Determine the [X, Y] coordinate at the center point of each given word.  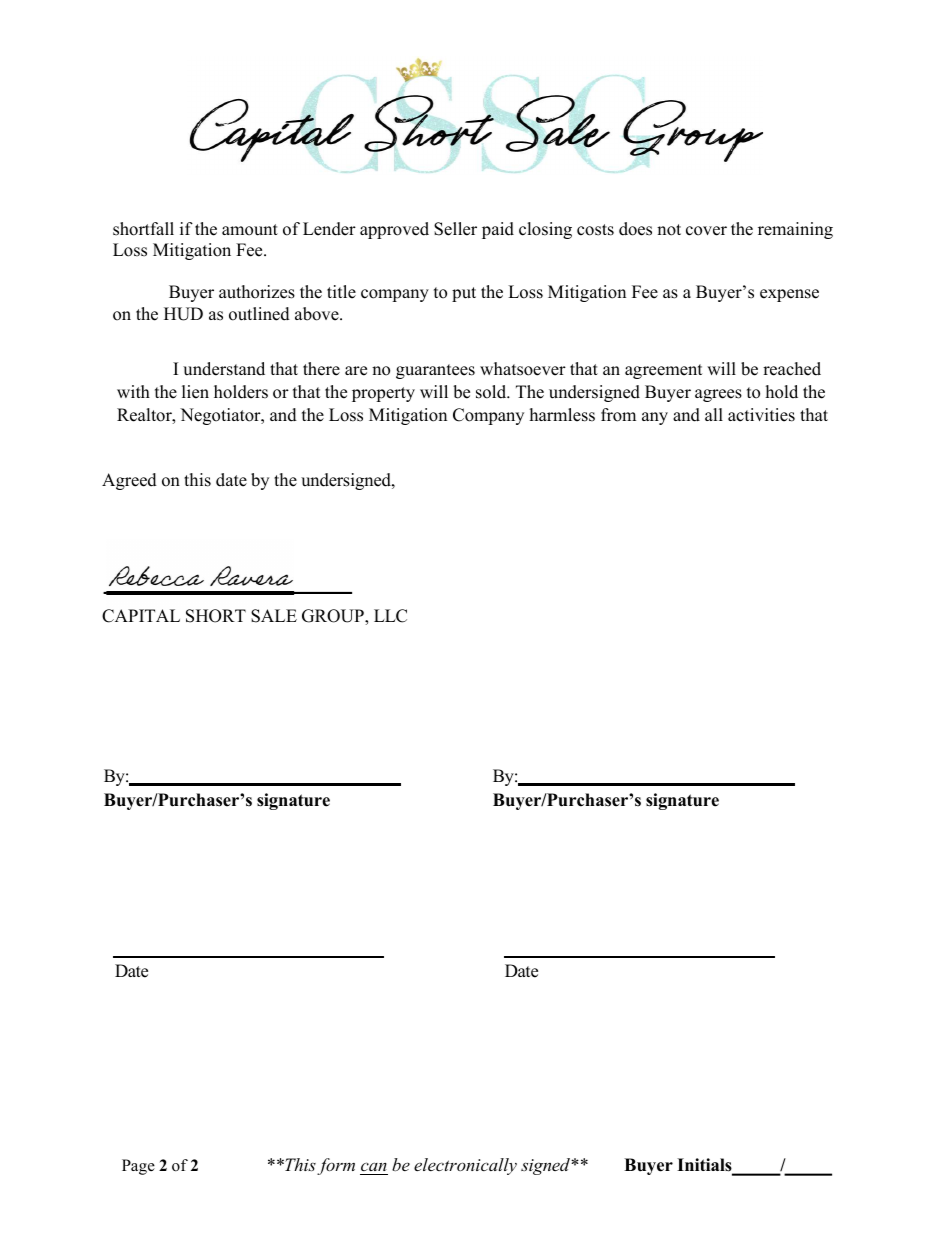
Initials [705, 1166]
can [374, 1166]
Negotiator [221, 416]
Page [138, 1167]
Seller [455, 229]
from [618, 415]
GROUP [334, 617]
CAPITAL [141, 616]
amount [250, 230]
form [336, 1166]
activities [761, 415]
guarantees [435, 371]
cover [706, 231]
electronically [465, 1166]
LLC [390, 616]
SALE [274, 616]
